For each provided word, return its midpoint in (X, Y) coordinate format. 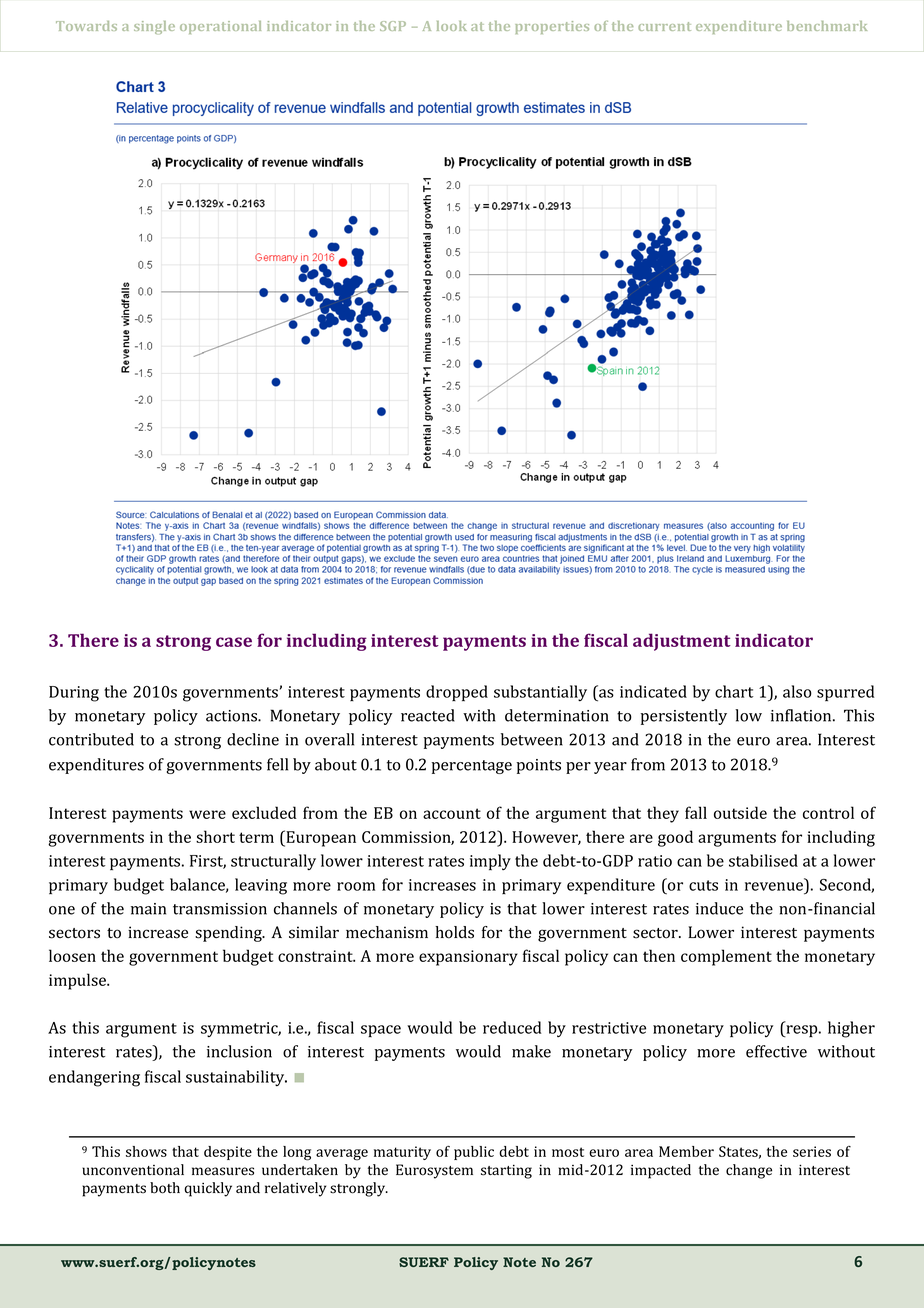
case (234, 642)
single (154, 27)
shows (146, 1151)
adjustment (682, 642)
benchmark (827, 26)
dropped (457, 693)
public (474, 1153)
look (452, 26)
